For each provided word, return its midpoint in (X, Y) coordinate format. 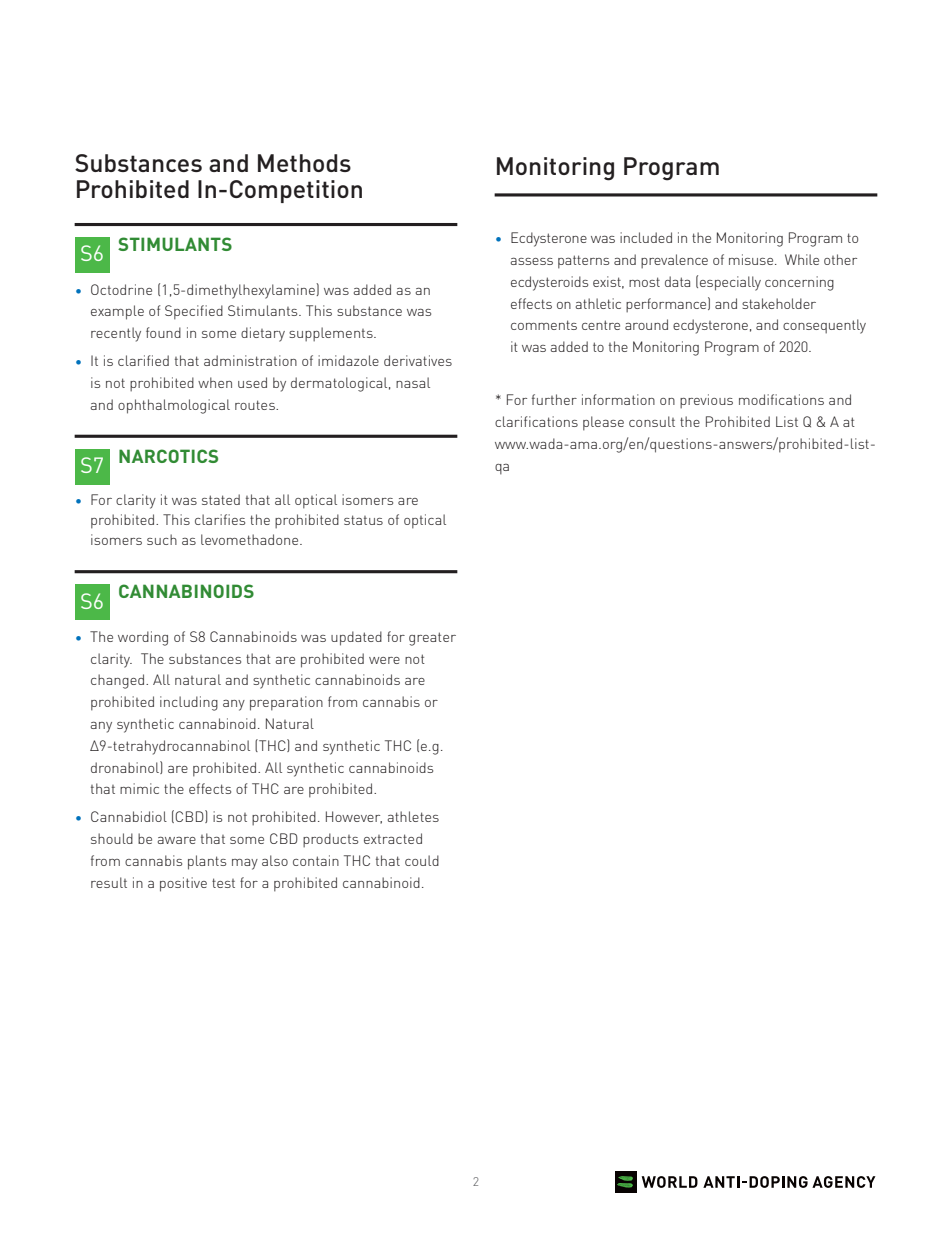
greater (432, 639)
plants (207, 862)
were (384, 660)
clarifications (536, 421)
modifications (781, 399)
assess (532, 261)
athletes (413, 816)
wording (143, 638)
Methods (304, 163)
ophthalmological (174, 406)
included (646, 237)
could (422, 860)
